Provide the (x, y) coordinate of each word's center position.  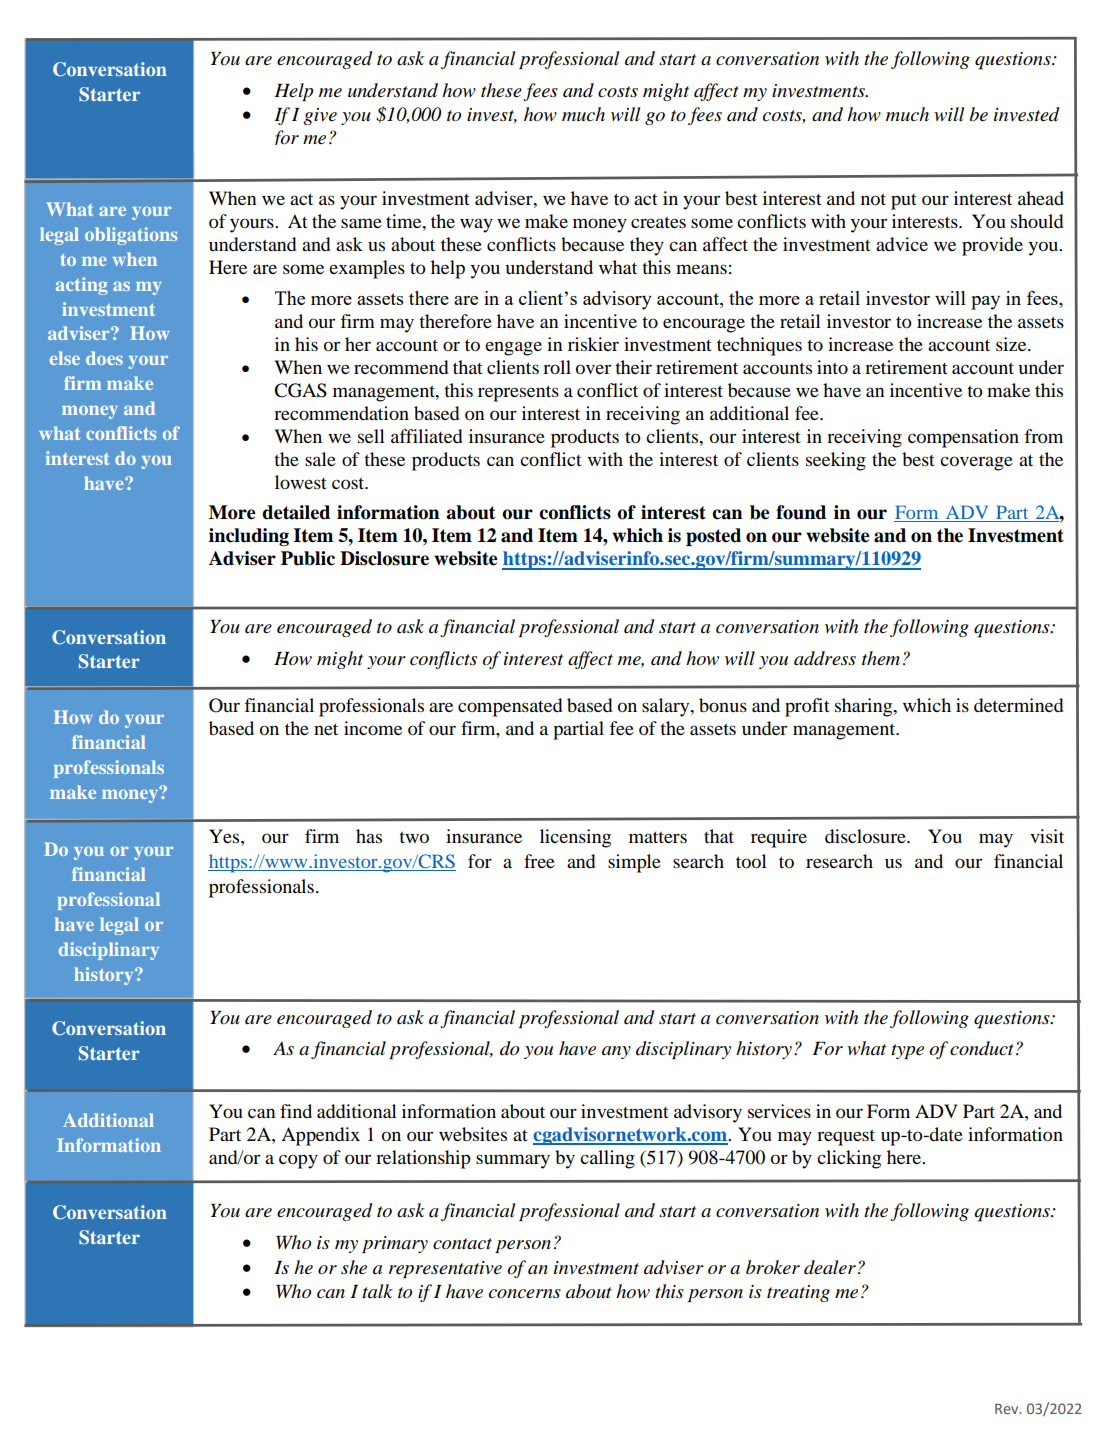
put (904, 202)
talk (377, 1291)
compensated (510, 707)
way (476, 225)
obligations (131, 236)
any (616, 1052)
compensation (963, 438)
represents (518, 393)
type (907, 1051)
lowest (301, 482)
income (373, 728)
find (296, 1111)
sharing (865, 707)
